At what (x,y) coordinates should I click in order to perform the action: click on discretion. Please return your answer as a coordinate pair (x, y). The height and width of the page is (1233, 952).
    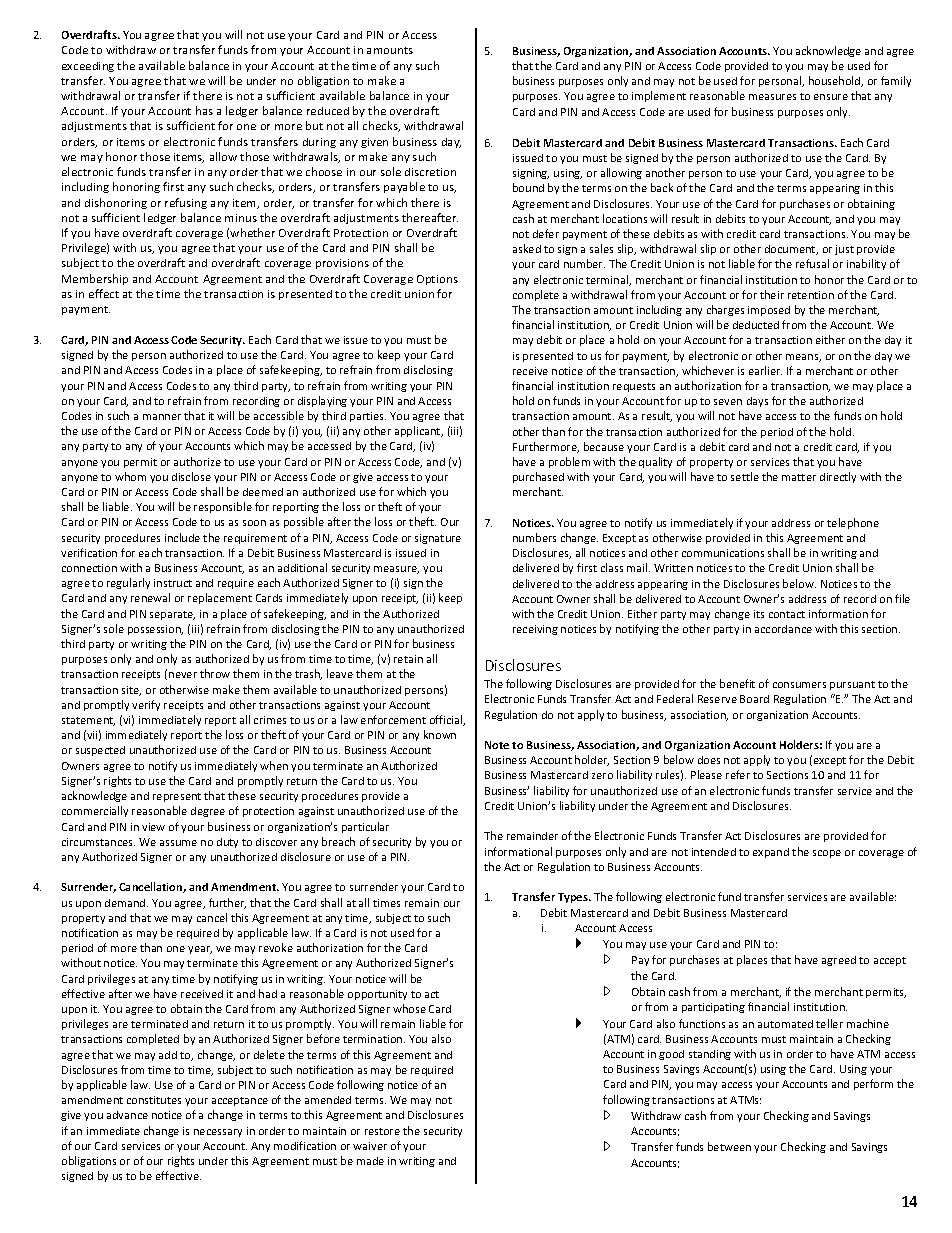
    Looking at the image, I should click on (430, 172).
